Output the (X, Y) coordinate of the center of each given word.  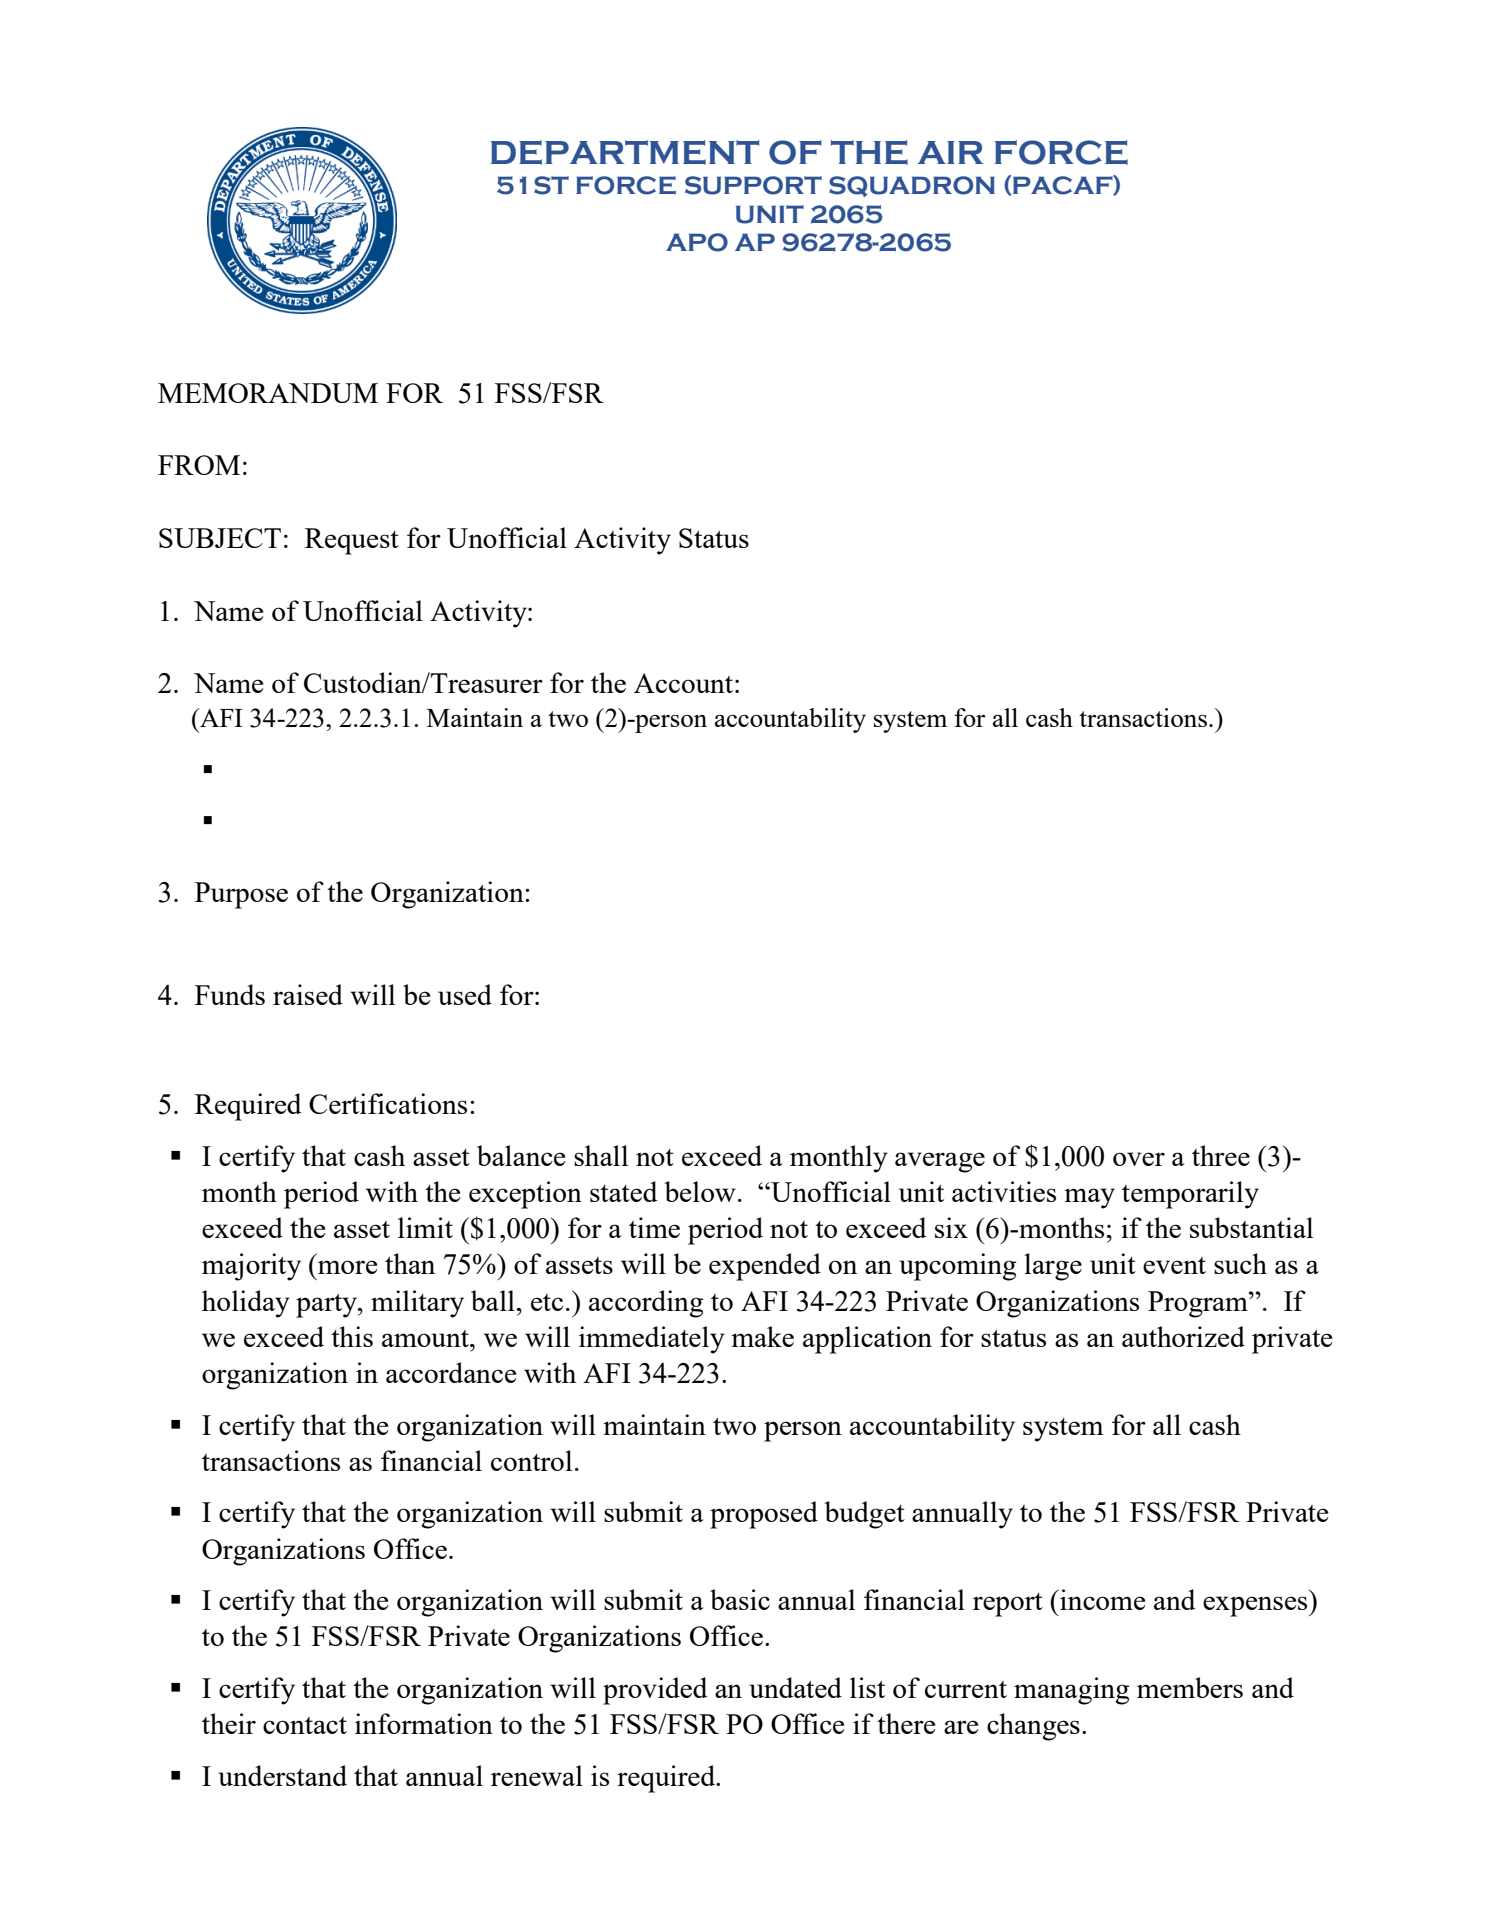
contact (305, 1725)
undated (795, 1687)
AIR (950, 152)
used (465, 994)
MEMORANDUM (268, 393)
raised (308, 994)
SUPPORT (753, 185)
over (1139, 1159)
